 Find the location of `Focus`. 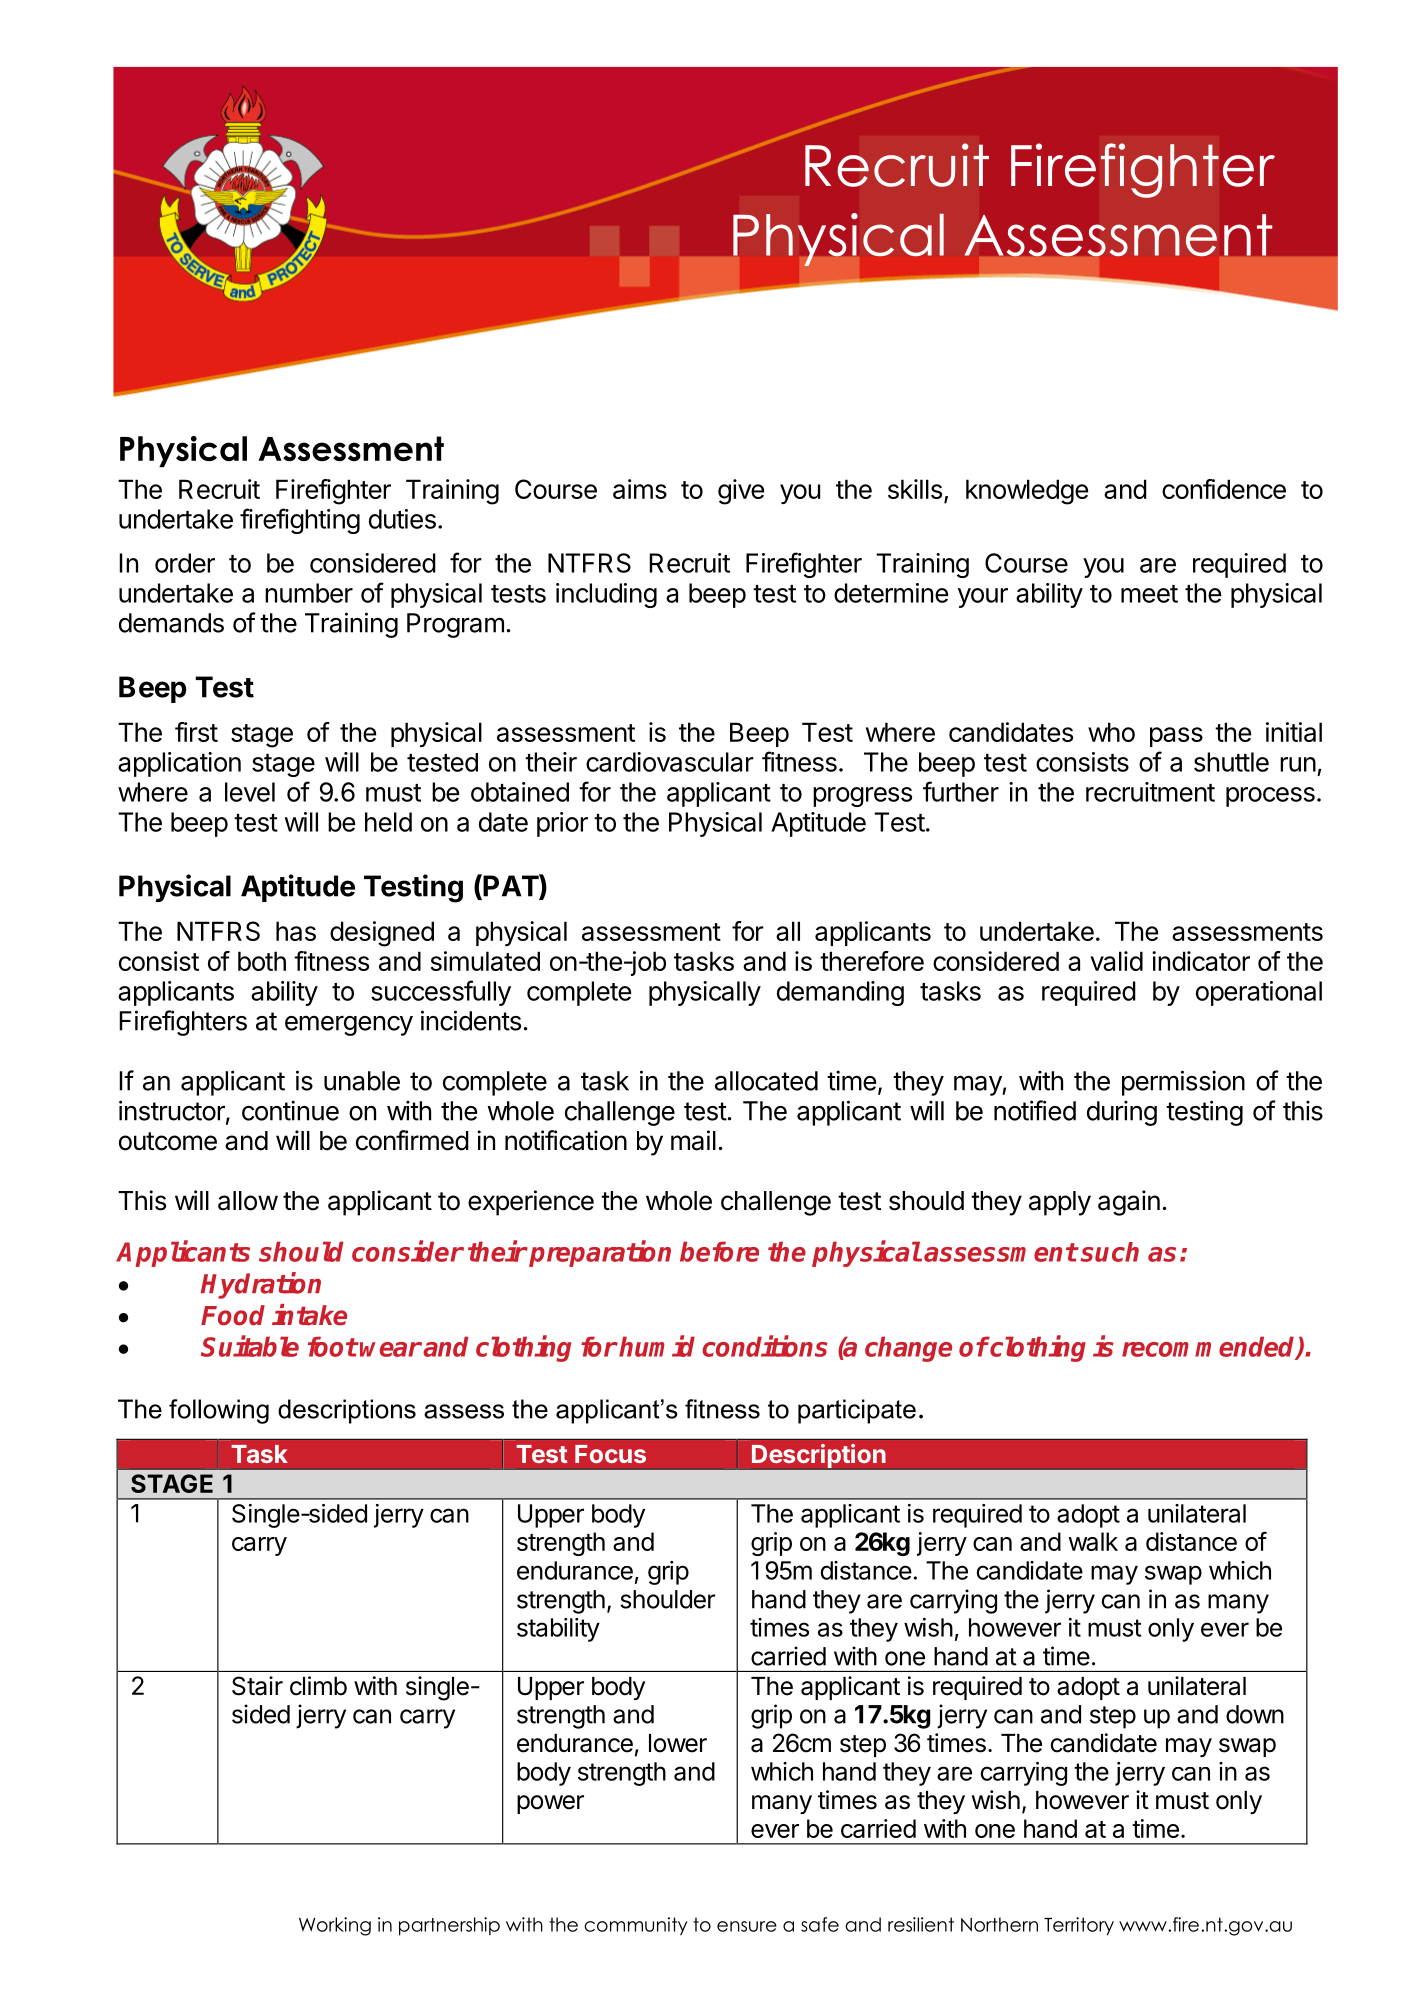

Focus is located at coordinates (610, 1454).
